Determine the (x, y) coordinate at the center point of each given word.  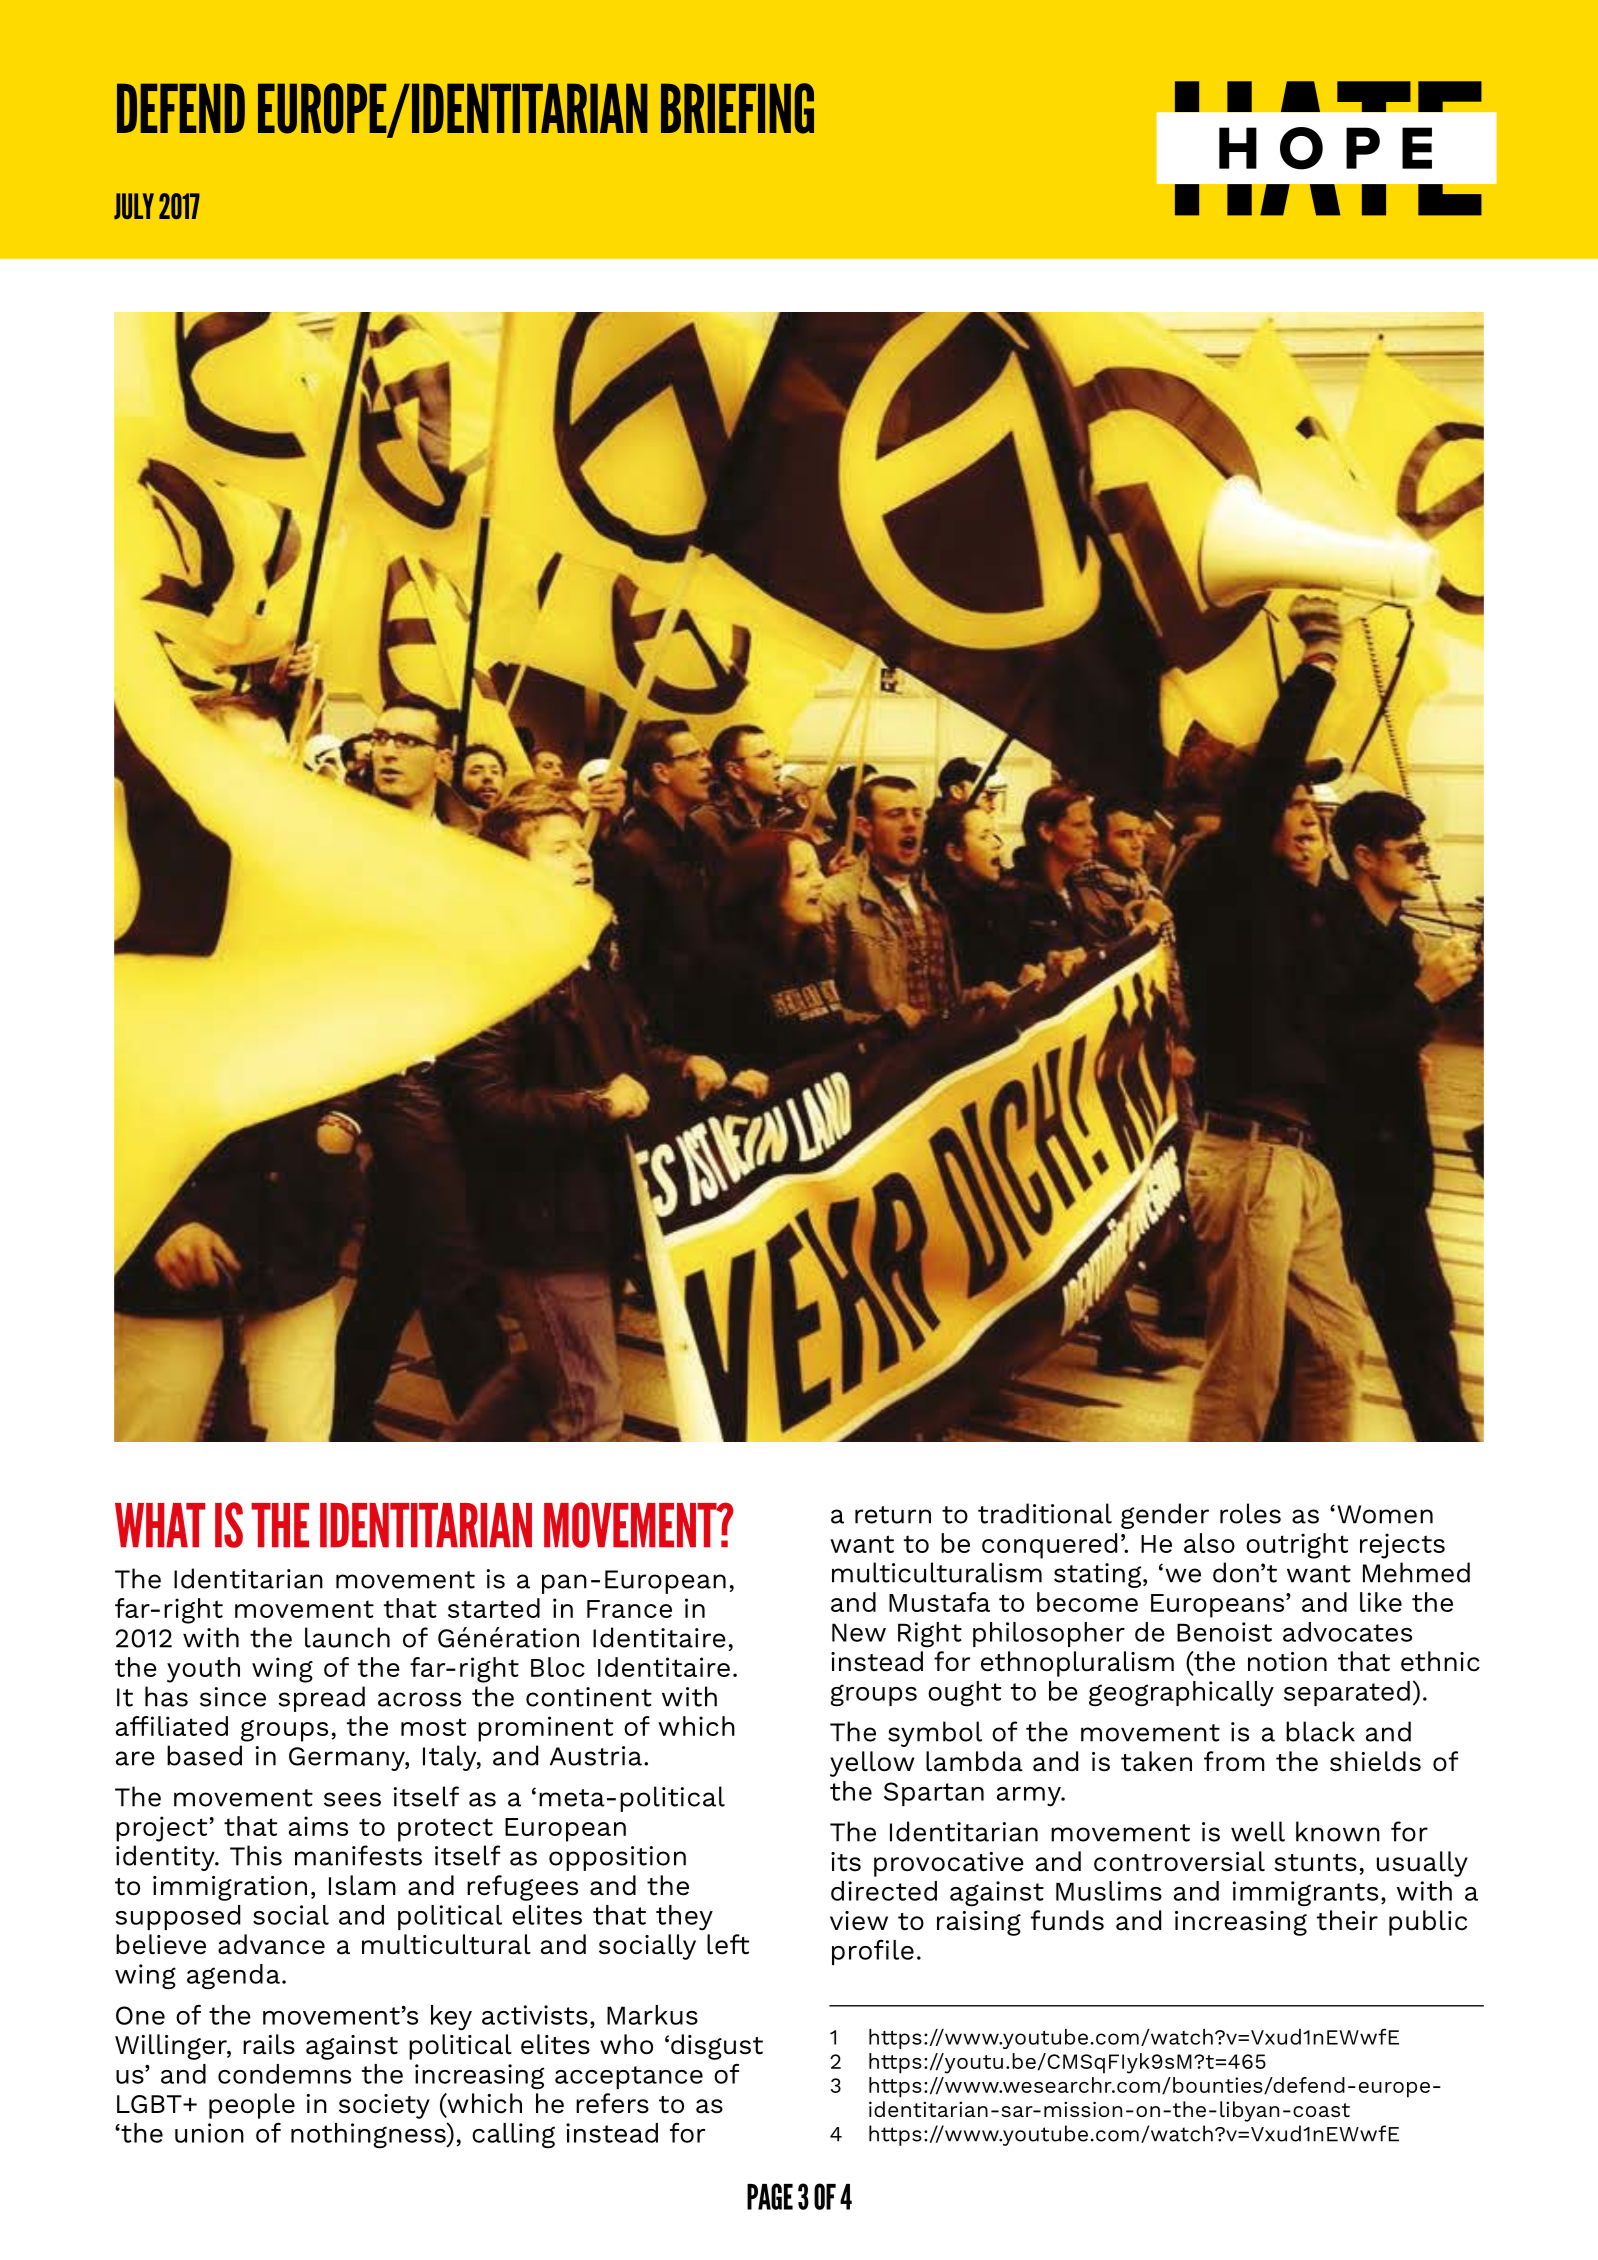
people (252, 2106)
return (893, 1515)
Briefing (737, 108)
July (134, 206)
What (160, 1525)
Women (1385, 1514)
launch (347, 1637)
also (1209, 1543)
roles (1250, 1513)
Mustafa (939, 1602)
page (770, 2196)
